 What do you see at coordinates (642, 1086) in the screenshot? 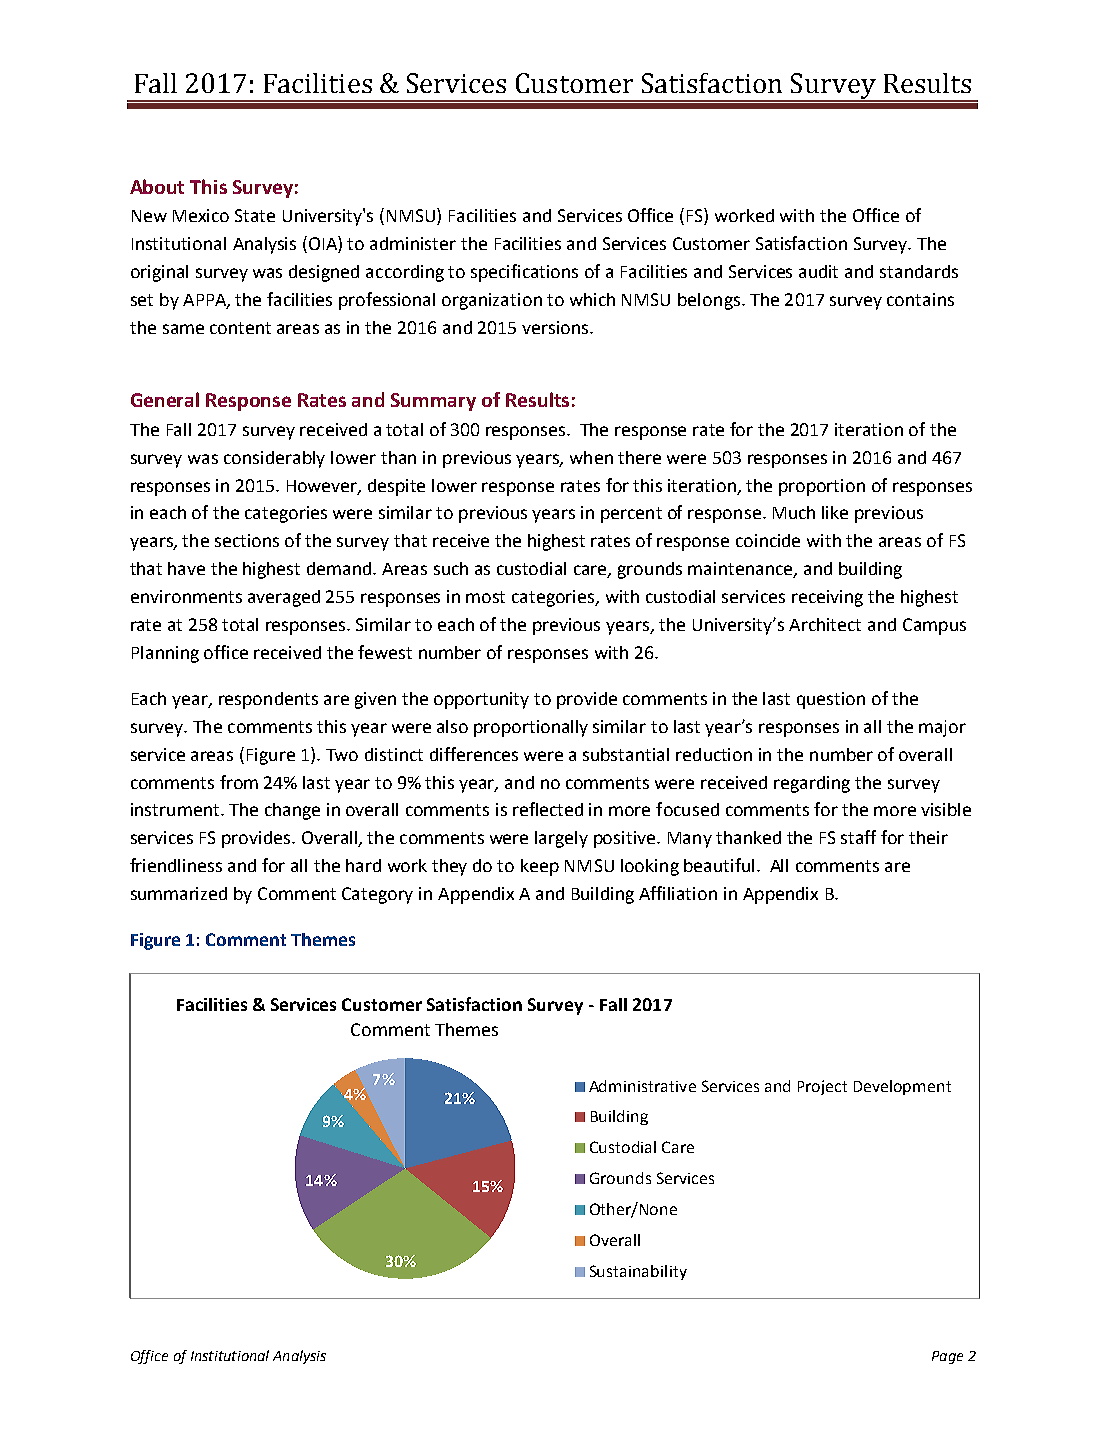
I see `Administrative` at bounding box center [642, 1086].
